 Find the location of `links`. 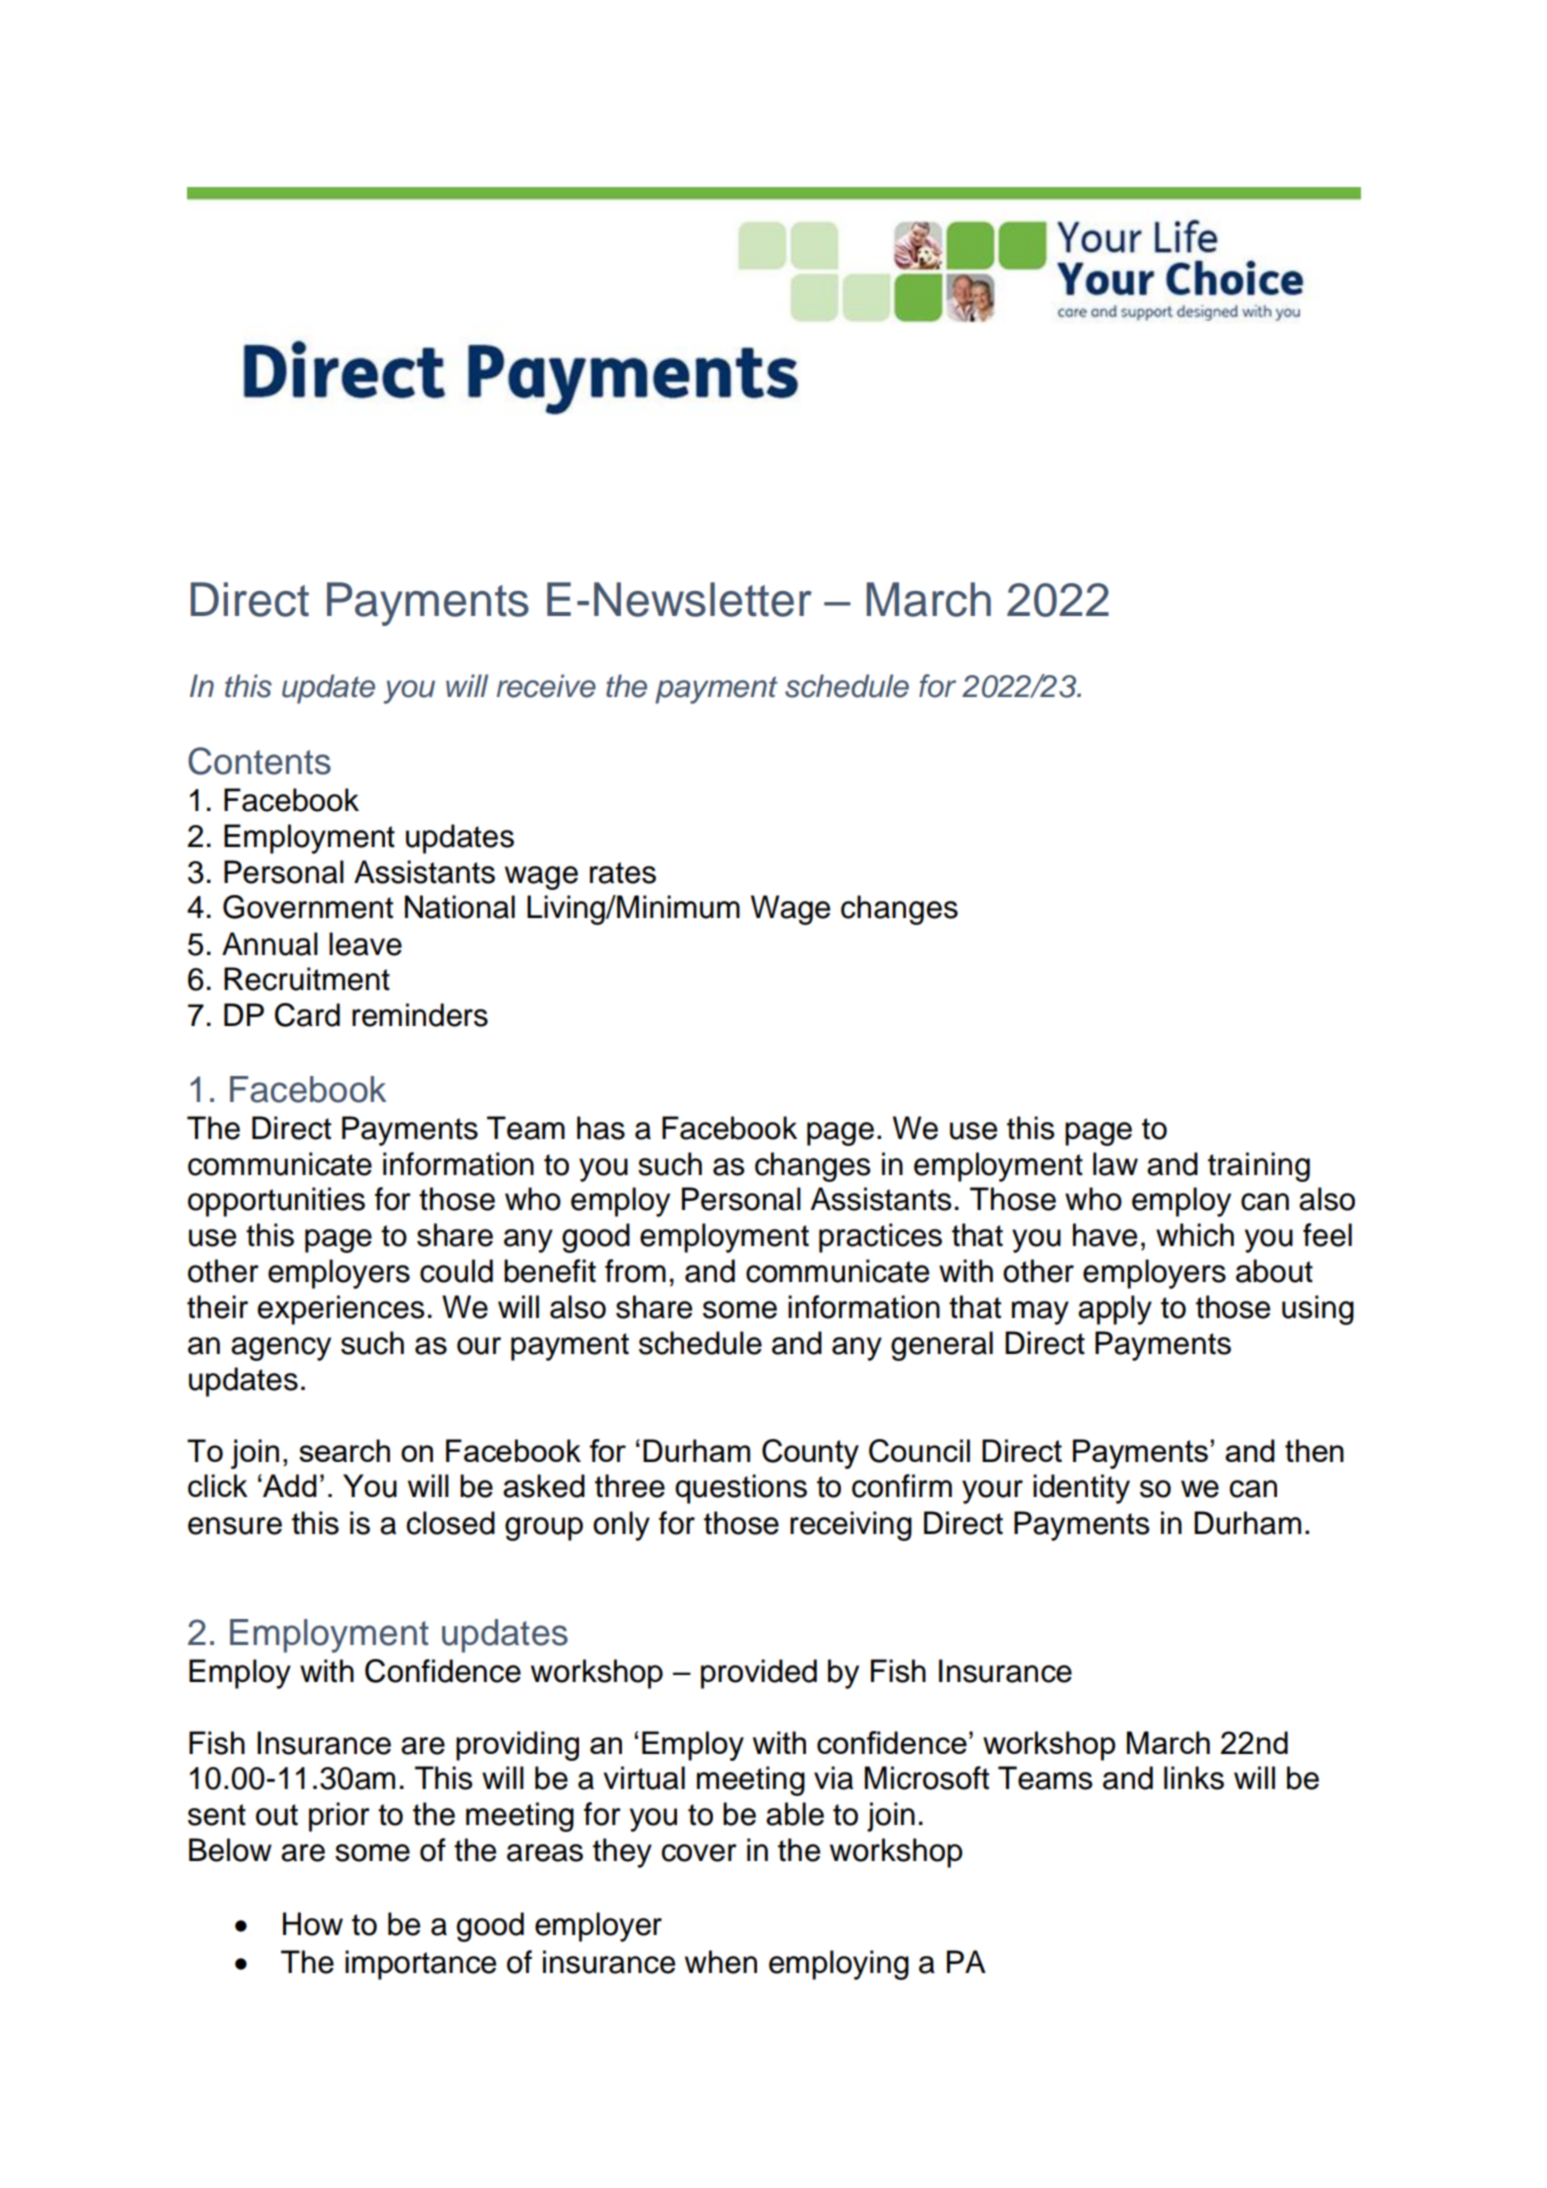

links is located at coordinates (1194, 1778).
